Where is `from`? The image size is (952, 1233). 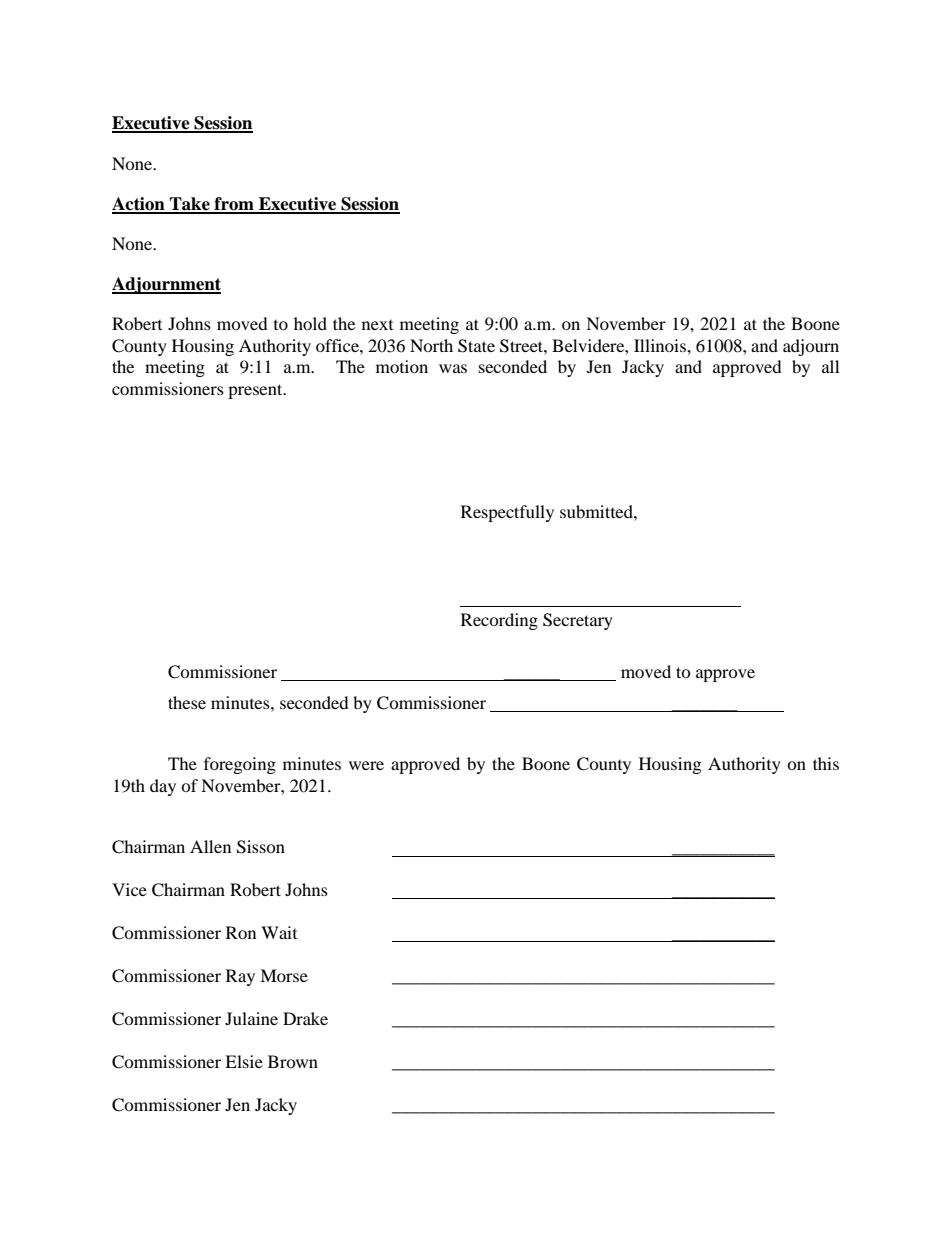
from is located at coordinates (234, 205).
